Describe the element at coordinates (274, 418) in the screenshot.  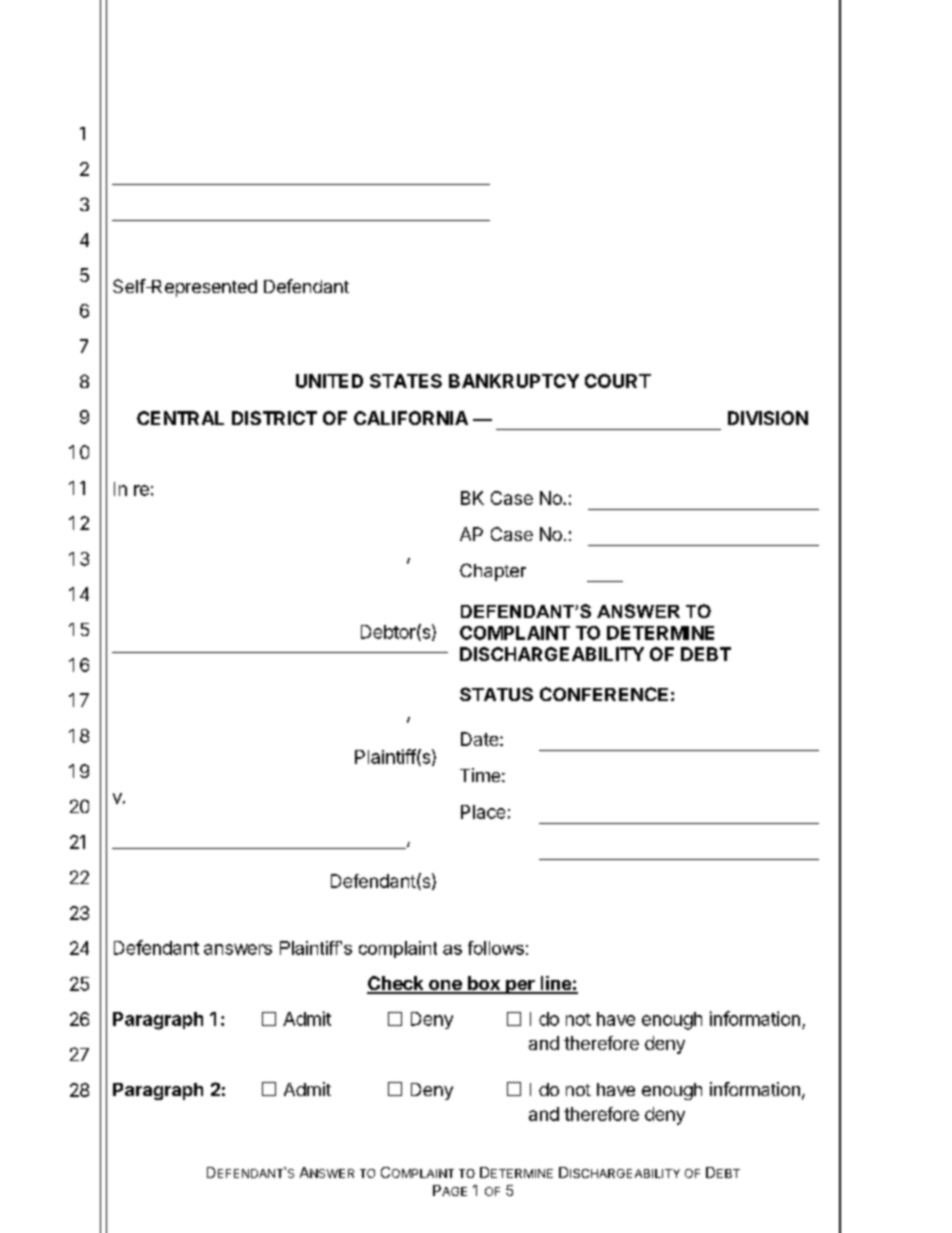
I see `DISTRICT` at that location.
